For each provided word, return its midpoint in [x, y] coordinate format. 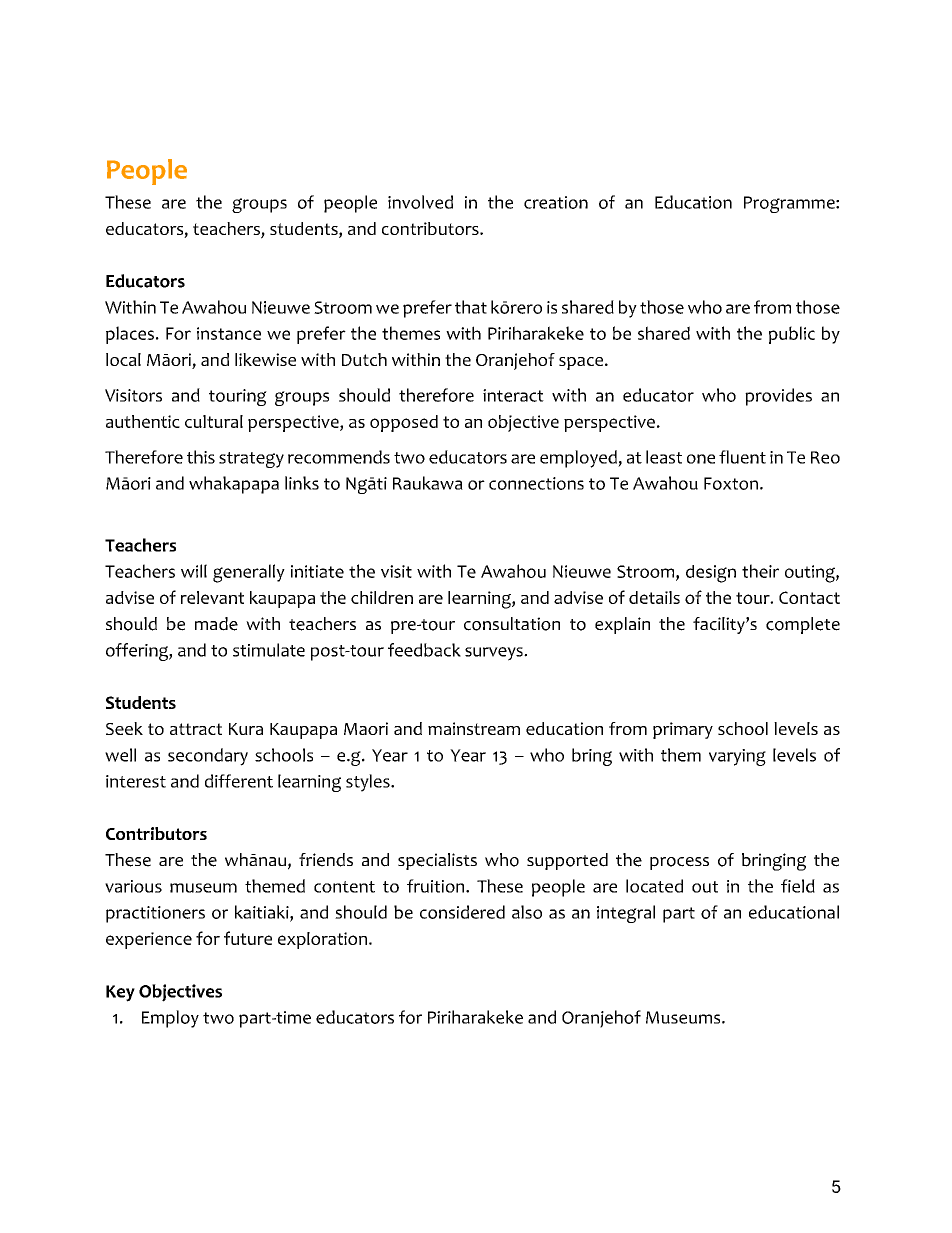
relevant [212, 597]
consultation [512, 624]
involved [420, 202]
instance [229, 333]
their [760, 571]
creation [556, 202]
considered [462, 912]
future [248, 938]
